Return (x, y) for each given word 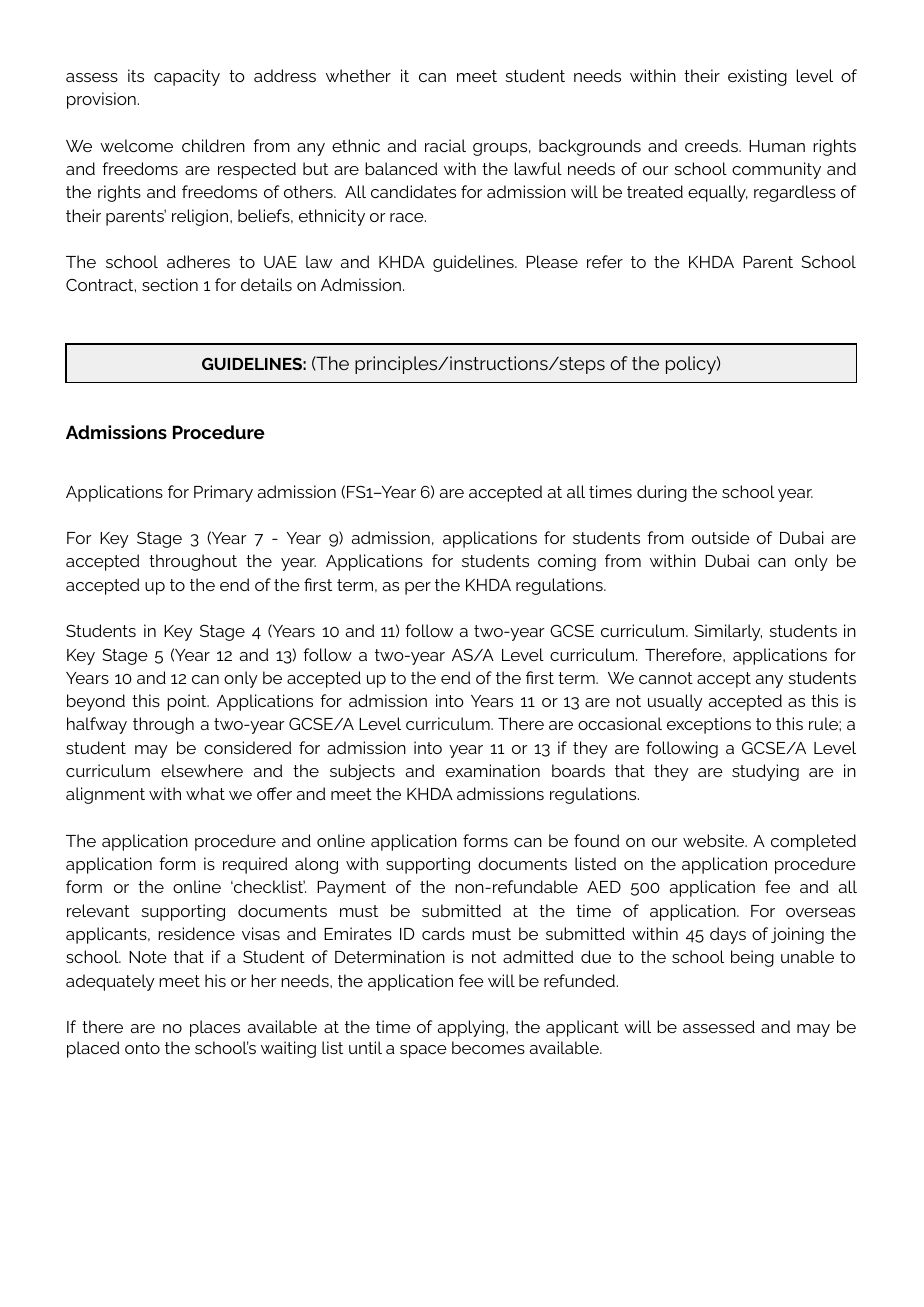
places (215, 1028)
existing (757, 77)
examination (493, 770)
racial (445, 145)
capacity (187, 77)
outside (721, 537)
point (188, 702)
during (662, 493)
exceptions (709, 725)
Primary (223, 493)
